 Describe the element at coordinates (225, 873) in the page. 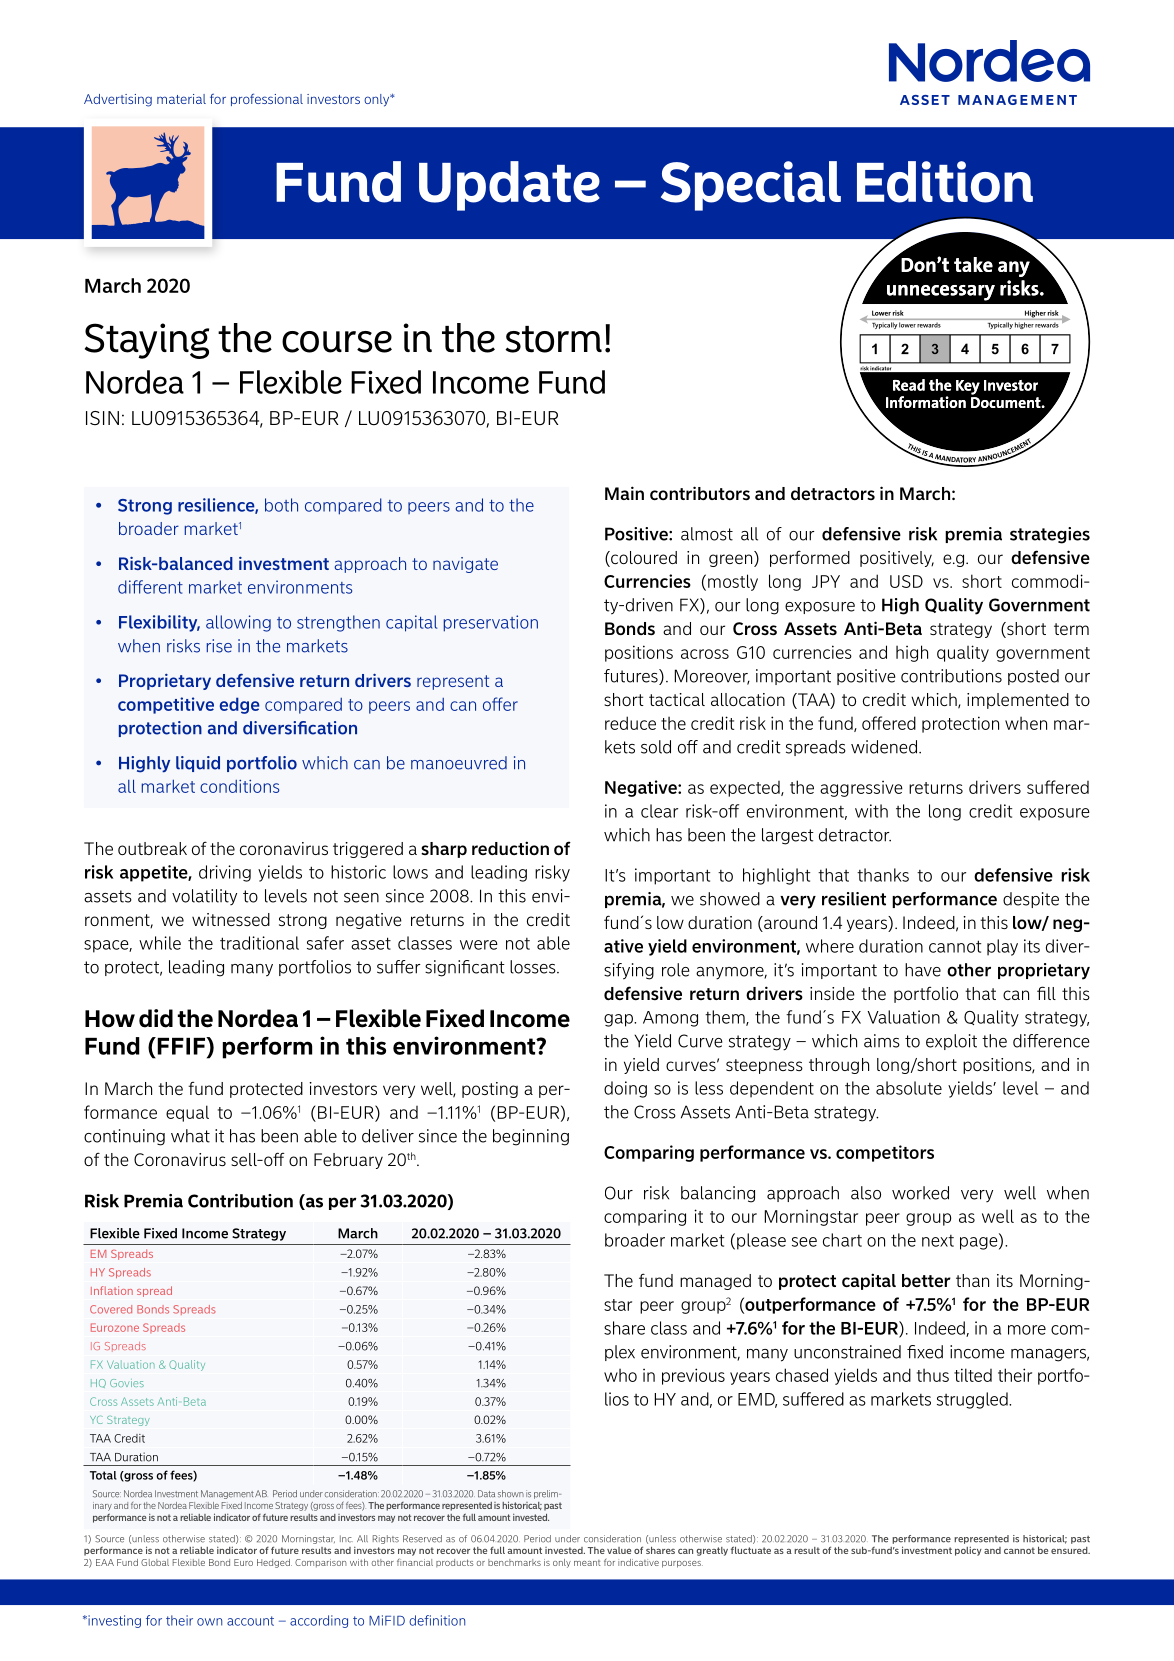

I see `driving` at that location.
